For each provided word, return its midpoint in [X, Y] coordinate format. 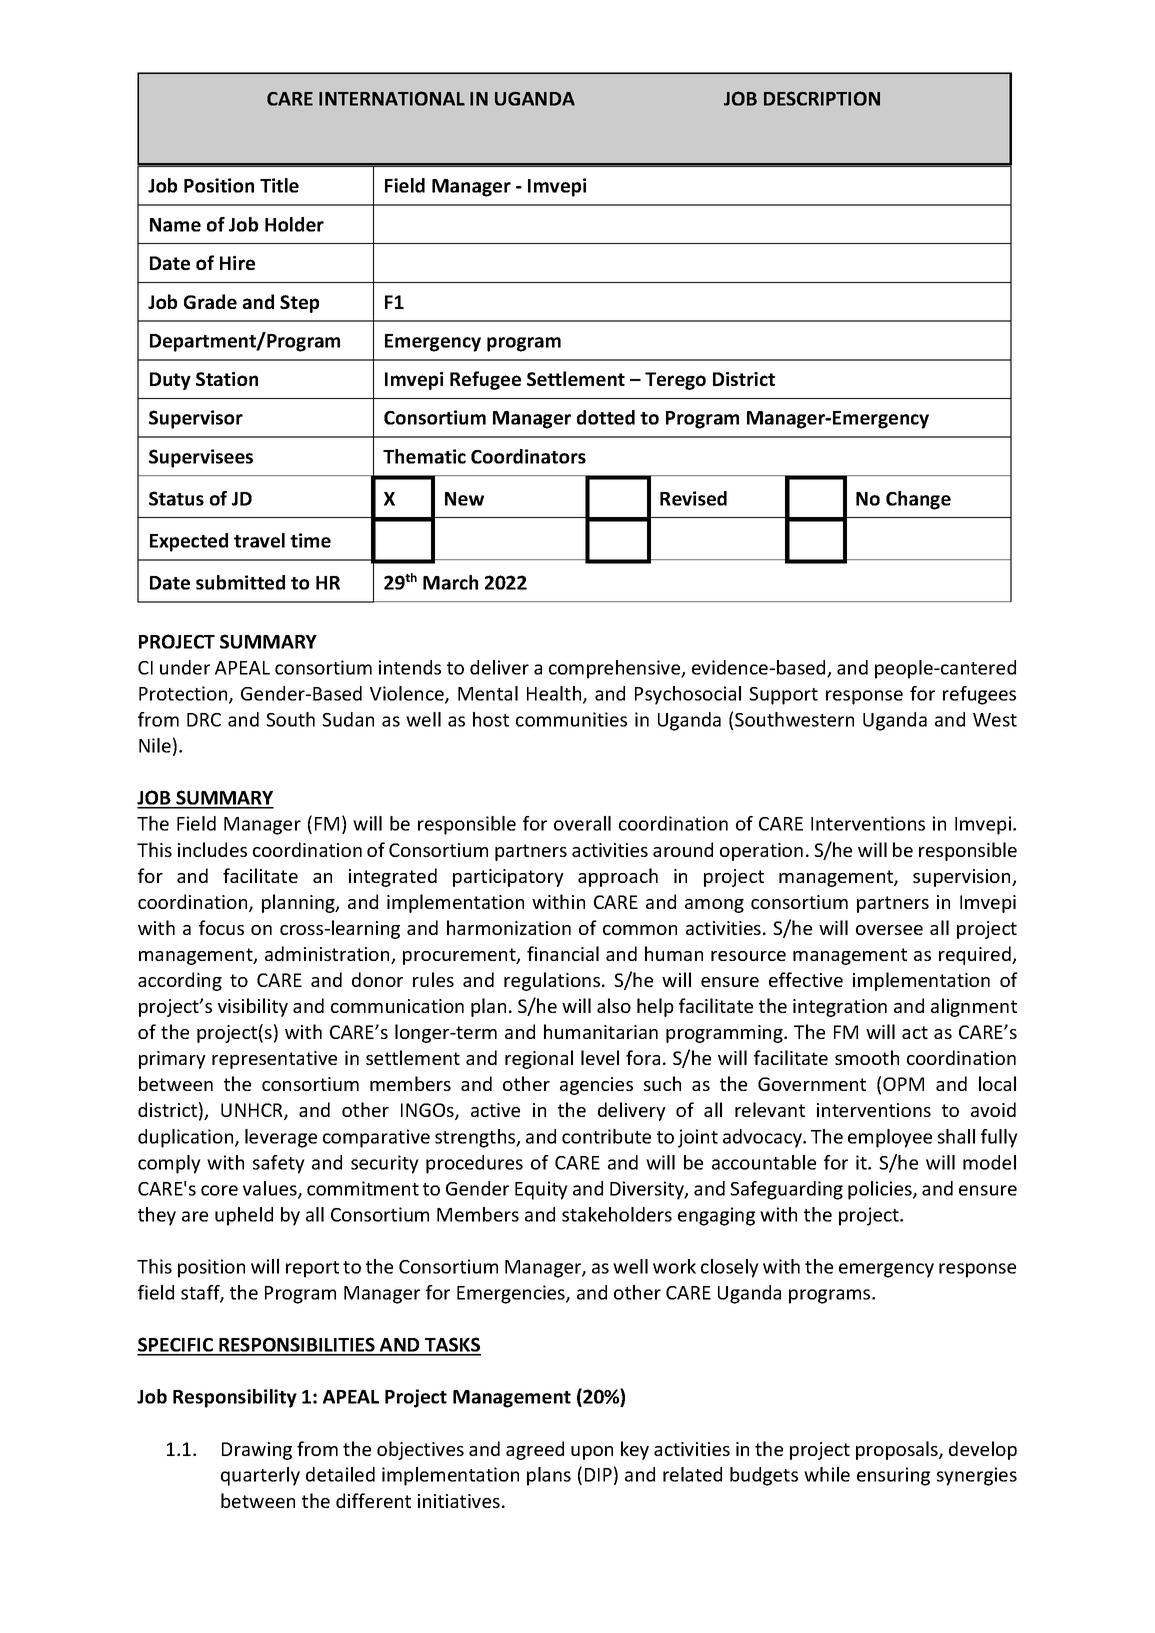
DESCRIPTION [822, 98]
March [450, 582]
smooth [867, 1057]
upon [592, 1453]
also [614, 1005]
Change [918, 500]
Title [279, 185]
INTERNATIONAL [392, 98]
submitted [240, 582]
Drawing [257, 1451]
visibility [253, 1007]
